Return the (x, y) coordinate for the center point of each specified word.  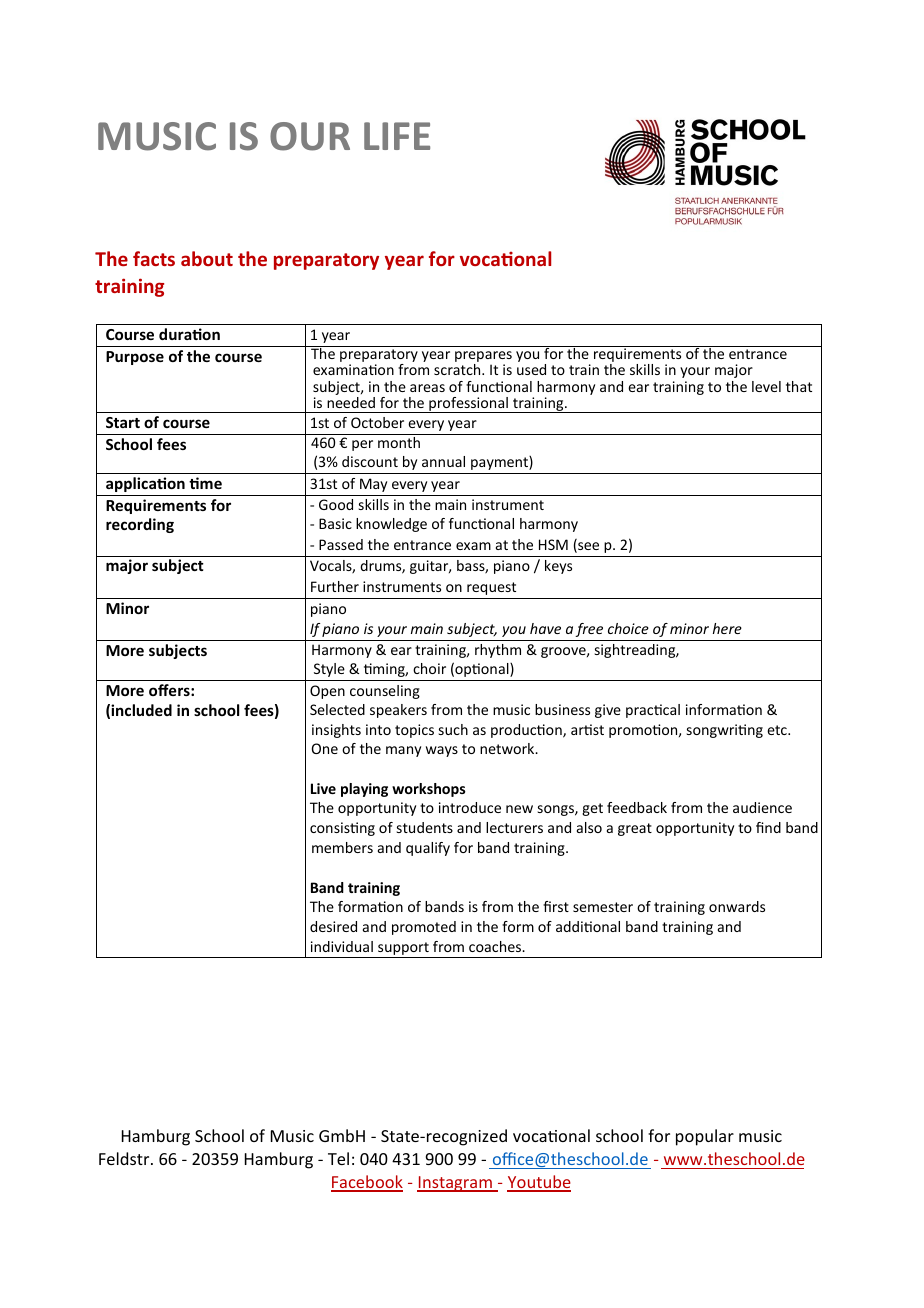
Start (123, 422)
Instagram (455, 1184)
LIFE (397, 136)
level (766, 386)
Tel (338, 1158)
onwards (737, 906)
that (799, 386)
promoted (424, 928)
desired (333, 926)
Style (329, 670)
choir (429, 668)
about (207, 258)
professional (468, 405)
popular (705, 1137)
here (727, 628)
